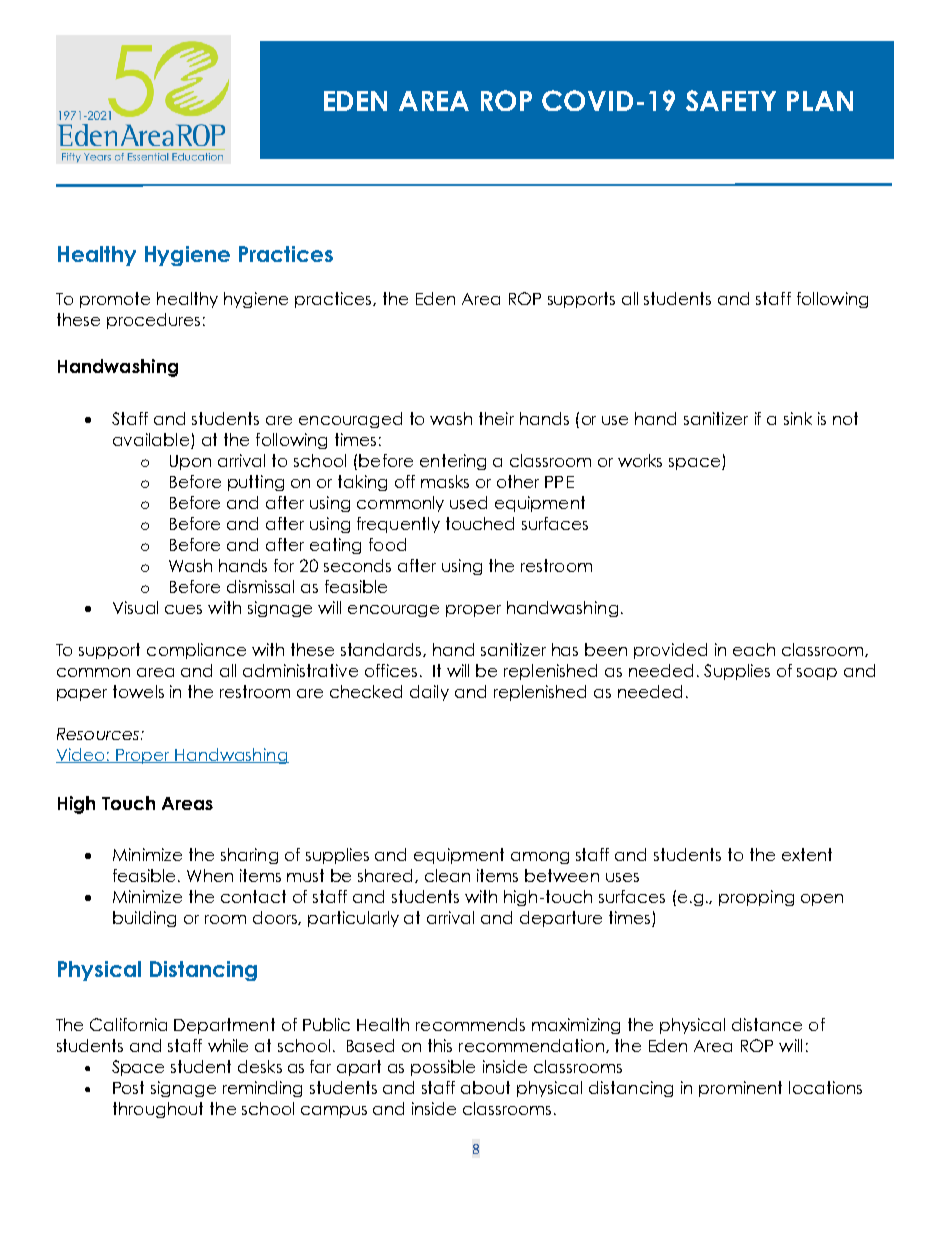 The height and width of the screenshot is (1233, 952). Describe the element at coordinates (115, 300) in the screenshot. I see `promote` at that location.
